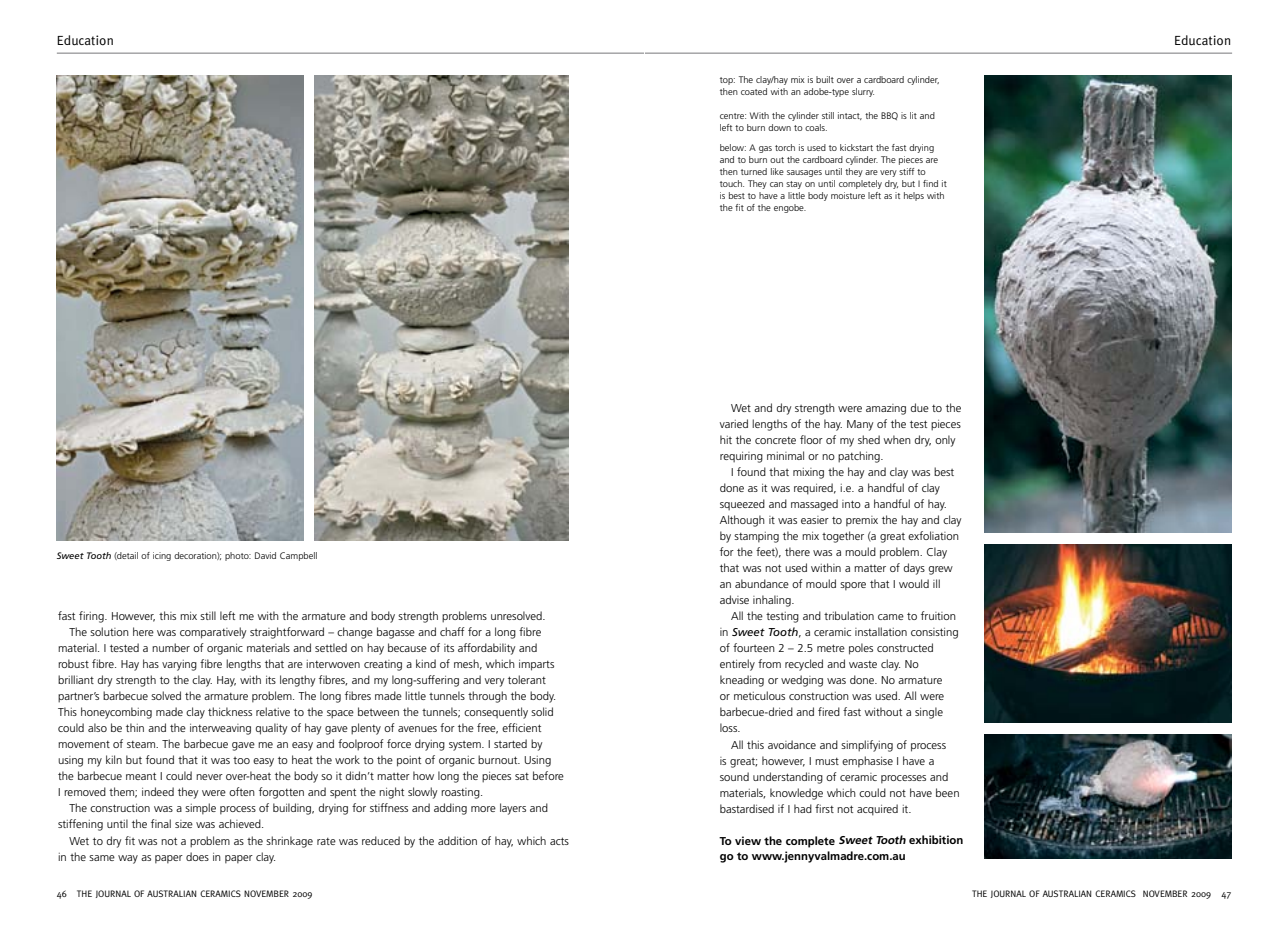  I want to click on below, so click(733, 147).
